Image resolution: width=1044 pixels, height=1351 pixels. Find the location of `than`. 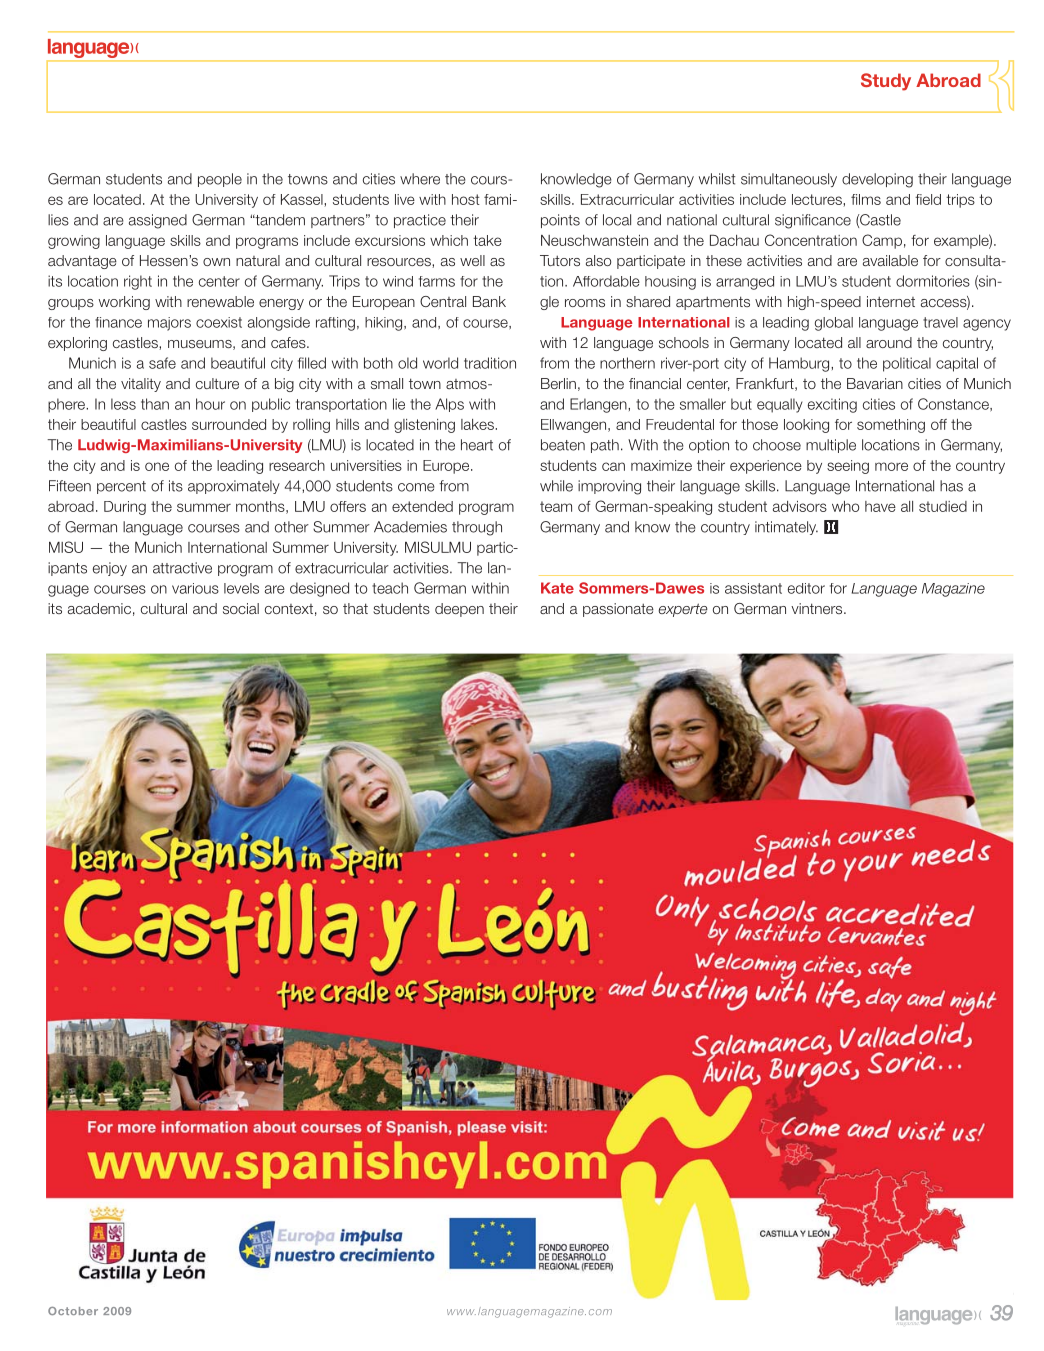

than is located at coordinates (155, 404).
